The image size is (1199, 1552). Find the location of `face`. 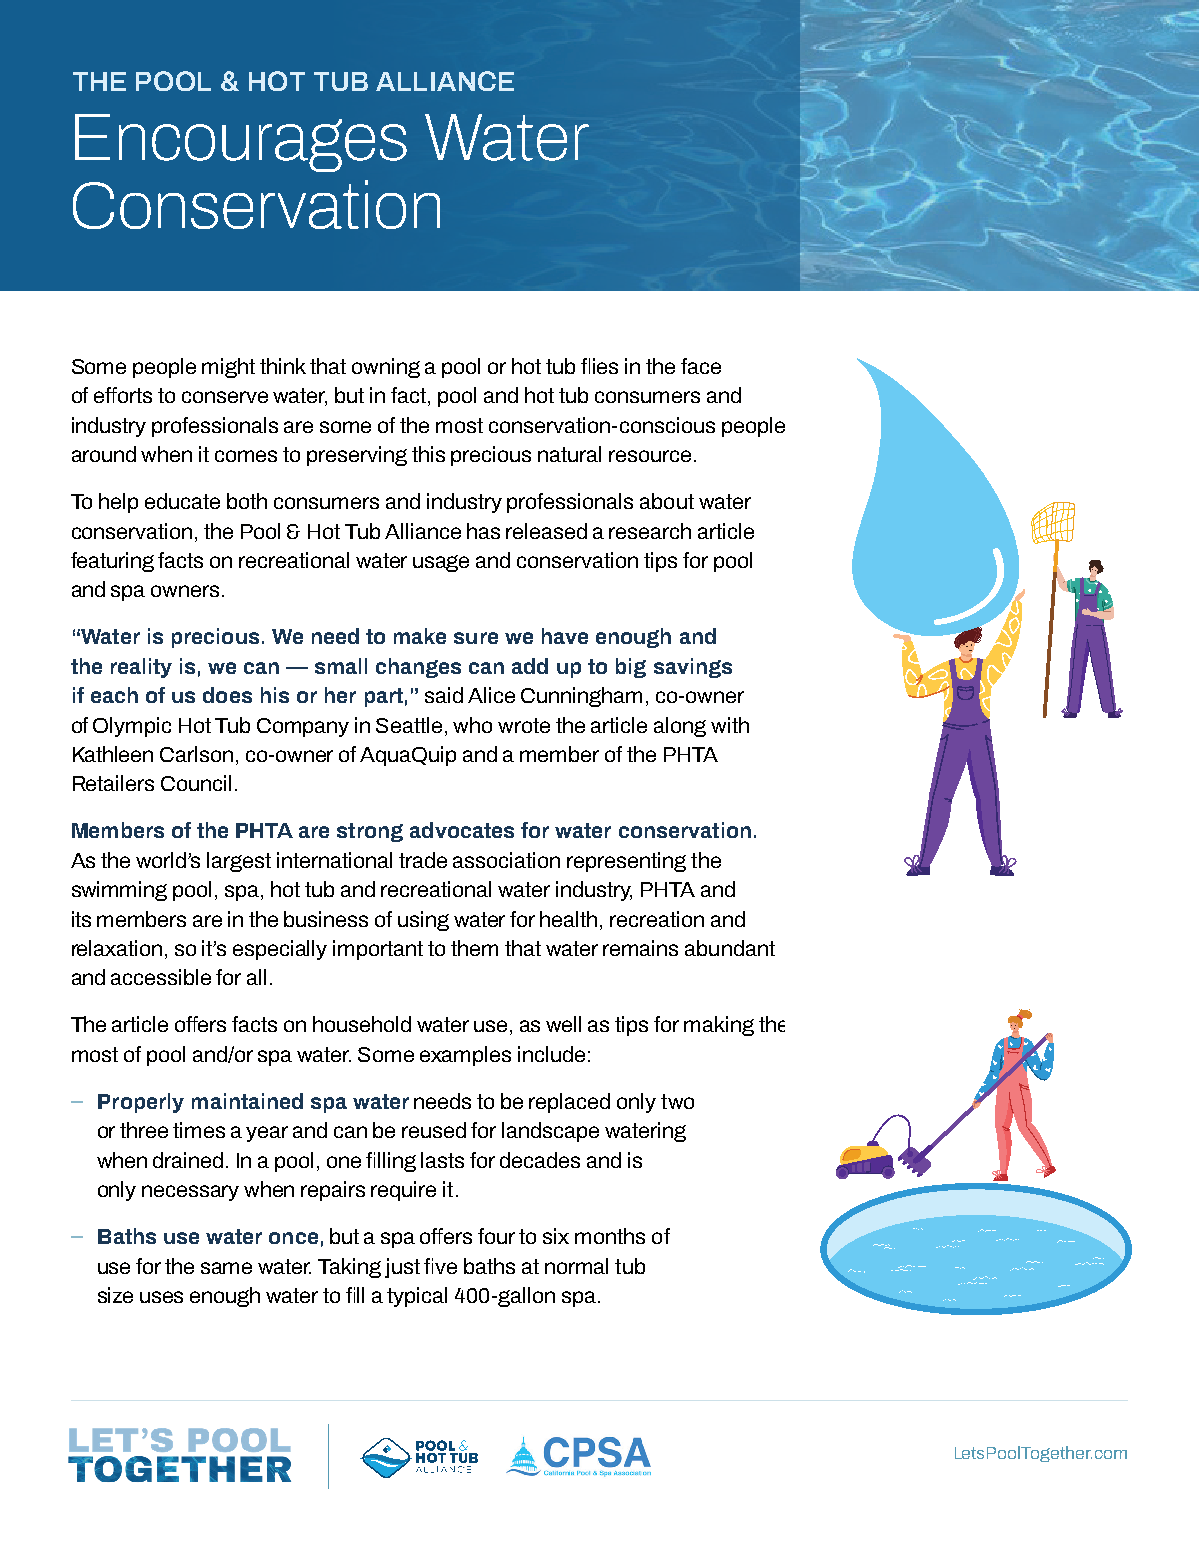

face is located at coordinates (701, 366).
